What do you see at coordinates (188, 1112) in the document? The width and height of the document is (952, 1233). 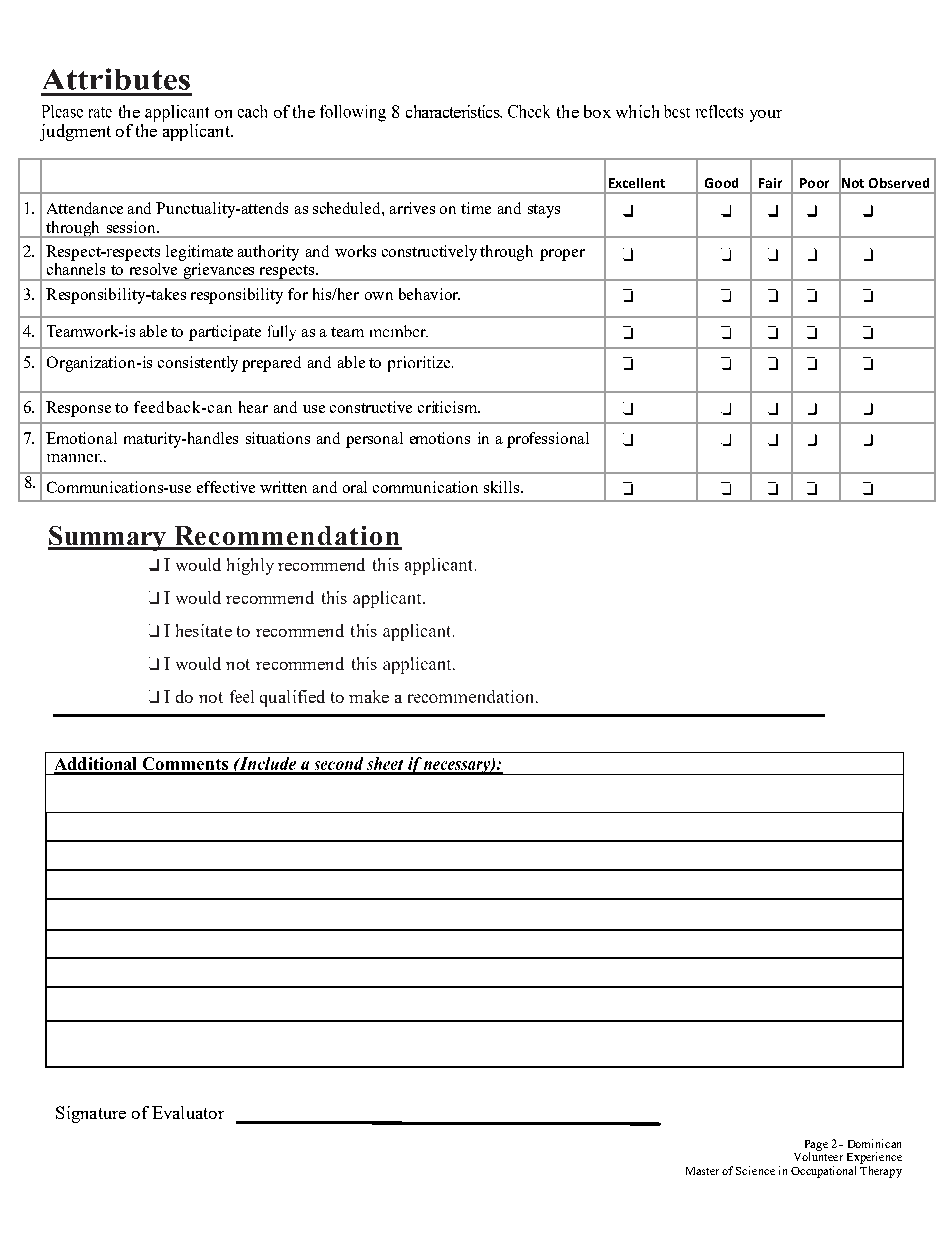 I see `Evaluator` at bounding box center [188, 1112].
